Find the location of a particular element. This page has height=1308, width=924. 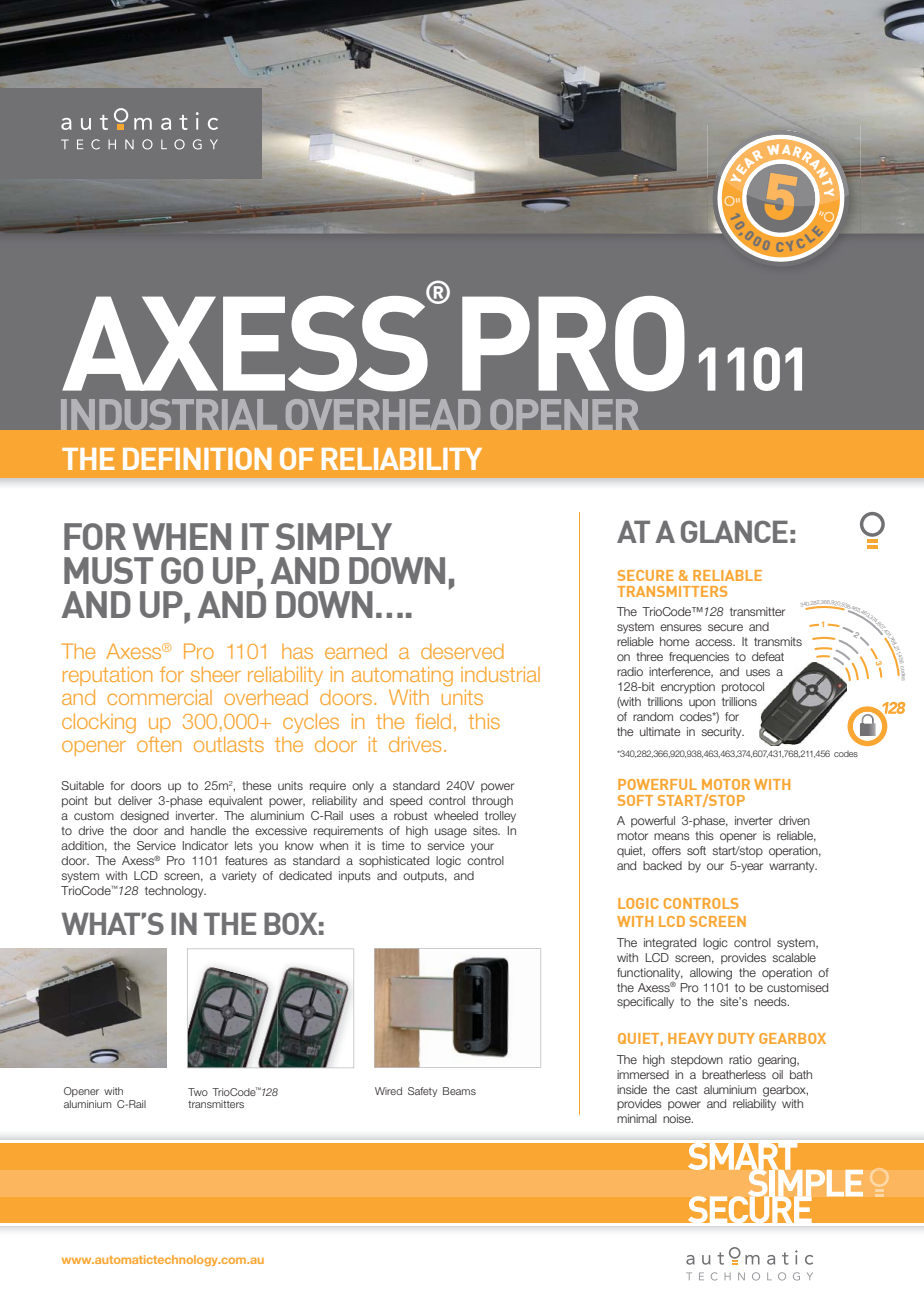

DEFINITION is located at coordinates (197, 459).
